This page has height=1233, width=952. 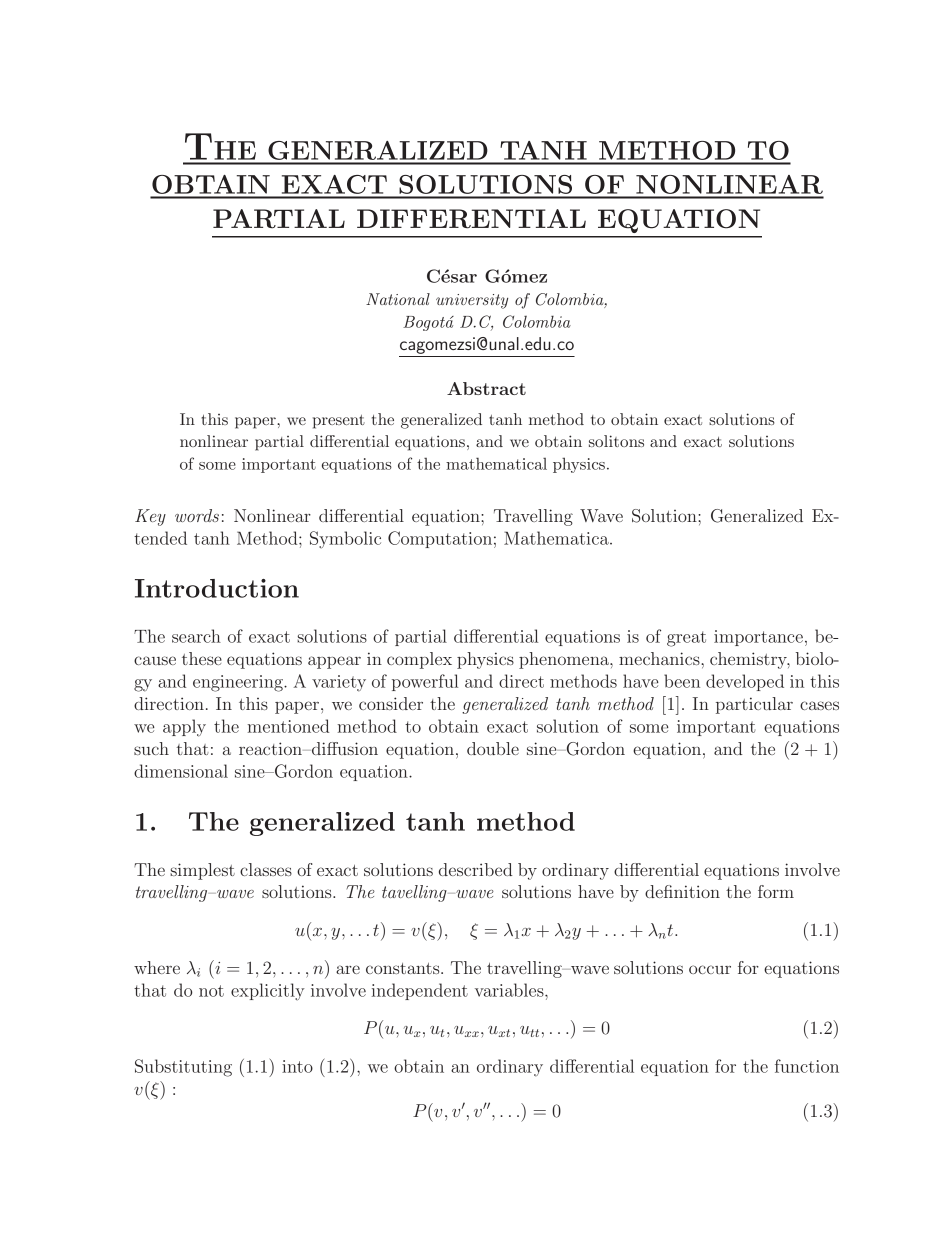 I want to click on university, so click(x=472, y=301).
